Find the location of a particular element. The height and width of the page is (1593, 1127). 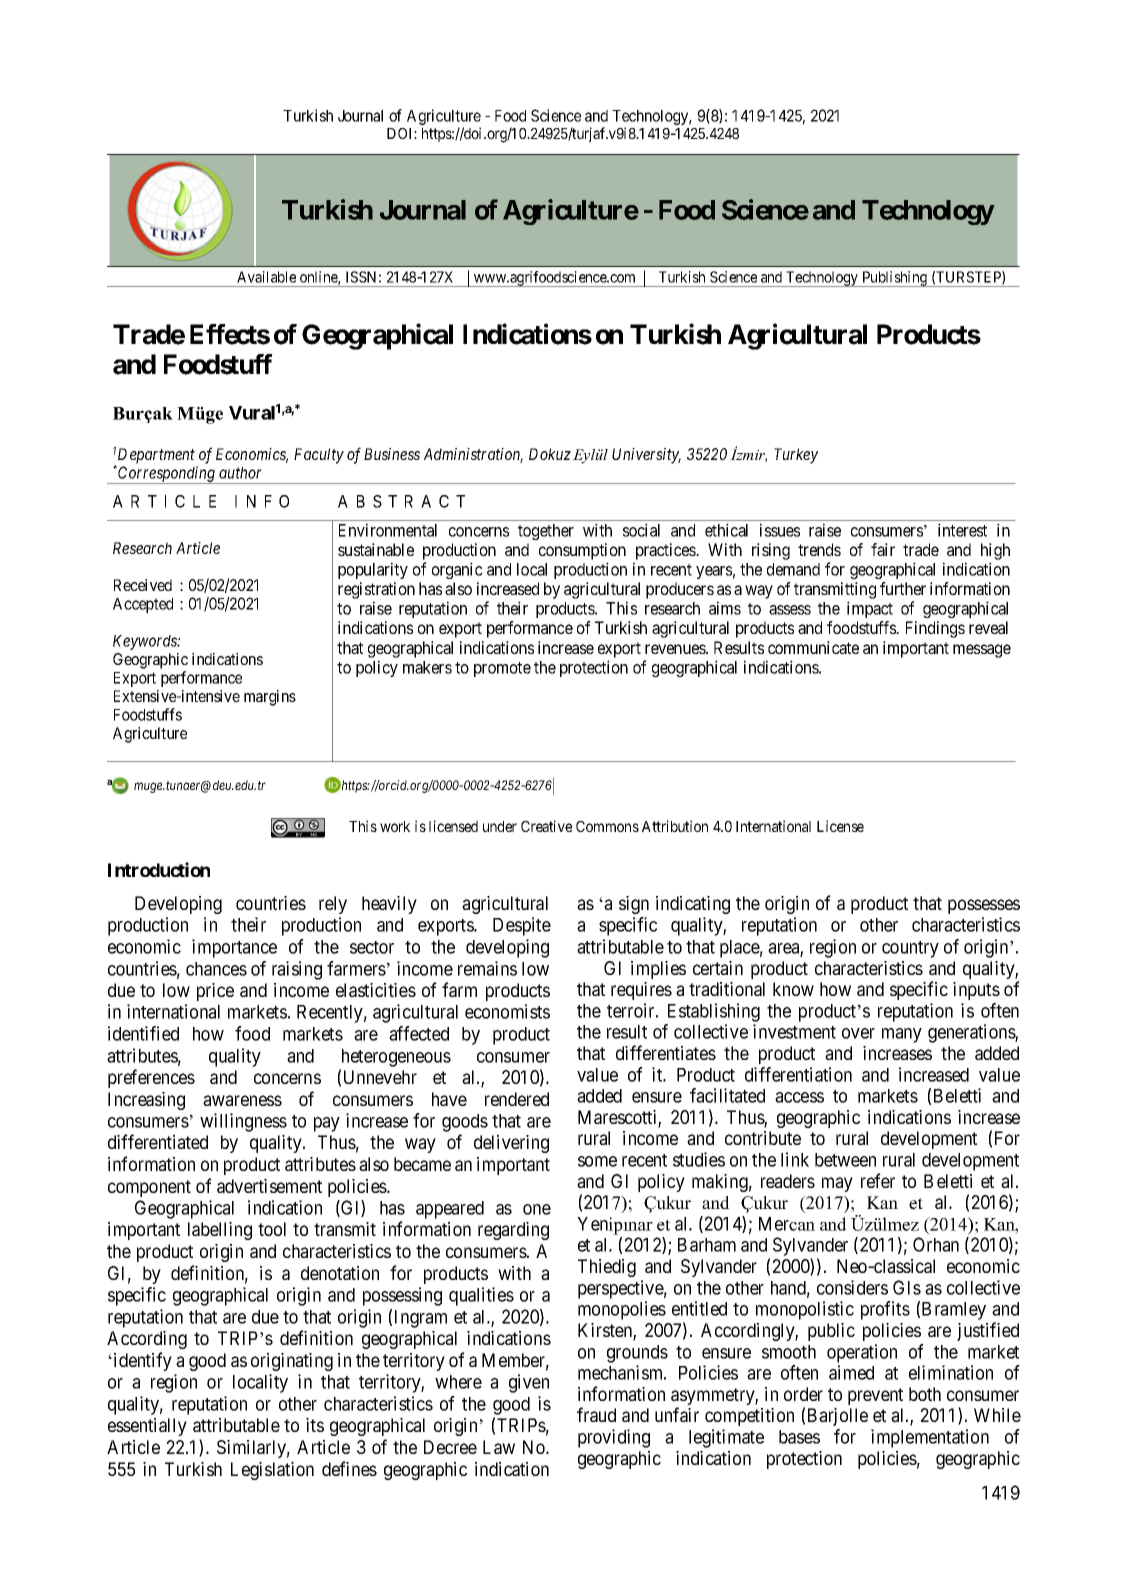

Publishing is located at coordinates (894, 279).
